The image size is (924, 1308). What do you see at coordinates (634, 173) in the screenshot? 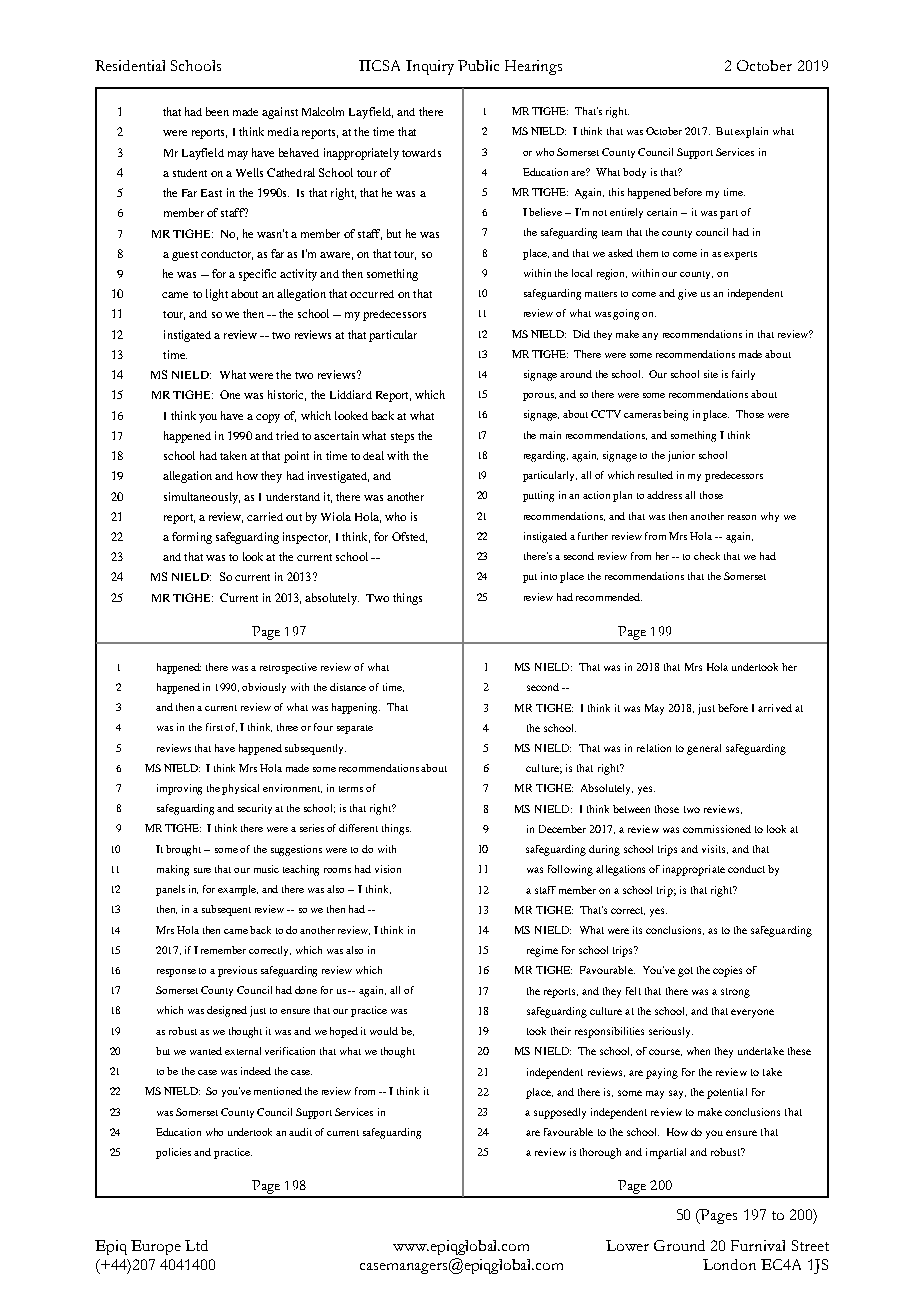
I see `body` at bounding box center [634, 173].
